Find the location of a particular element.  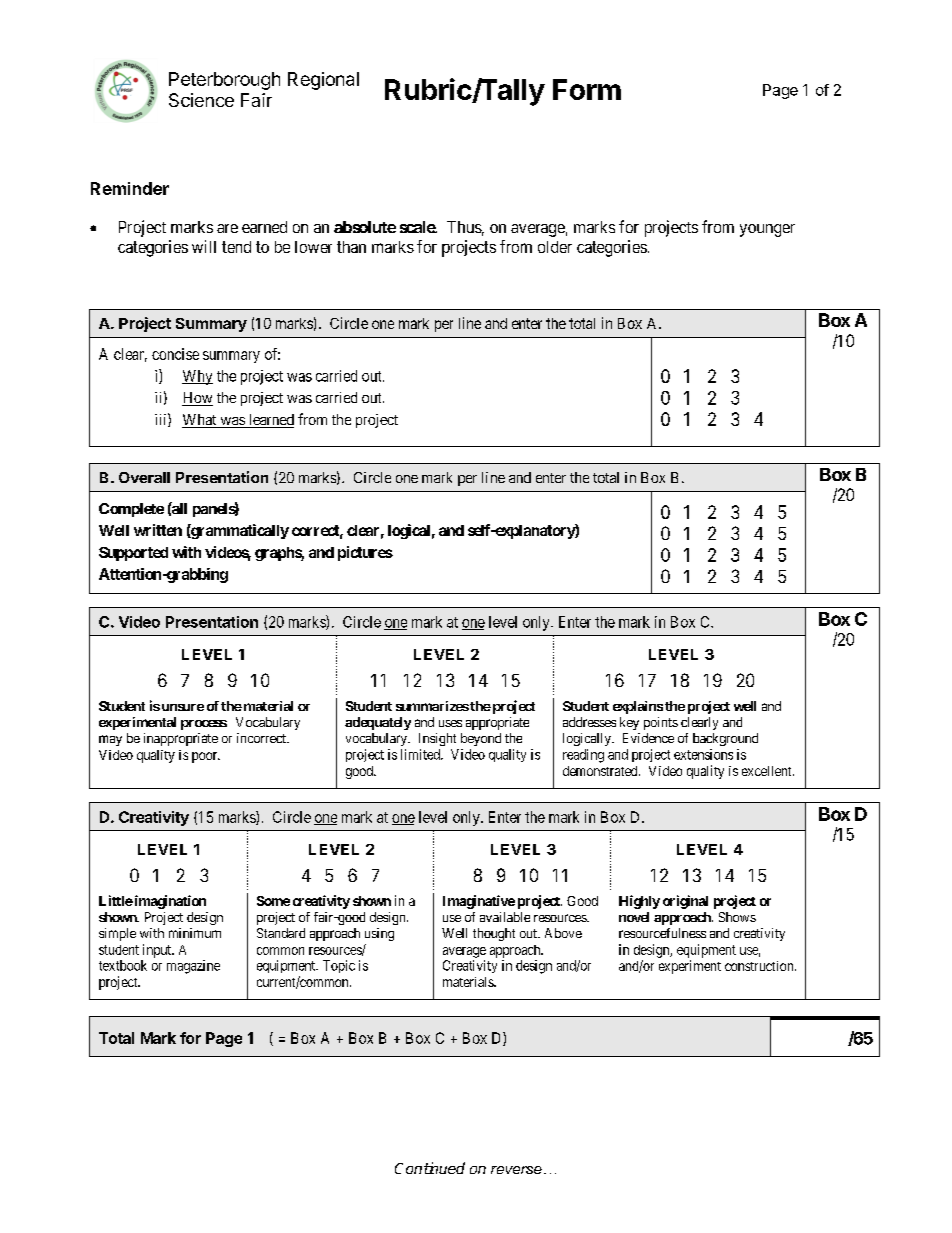

Regional is located at coordinates (323, 81).
